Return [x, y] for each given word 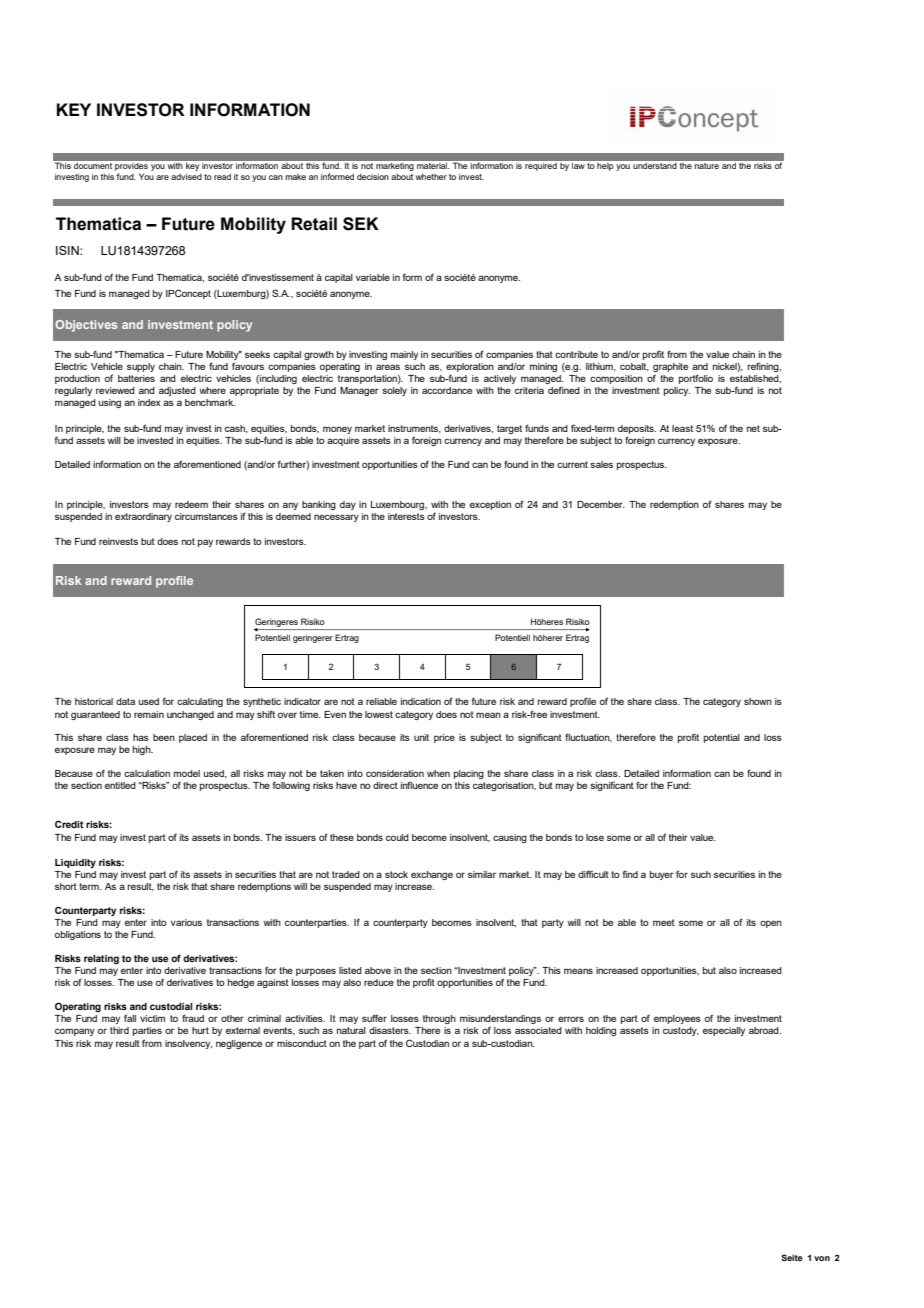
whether [431, 176]
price [444, 738]
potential [722, 738]
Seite [792, 1257]
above [378, 970]
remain [149, 714]
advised [186, 176]
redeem [191, 504]
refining [764, 367]
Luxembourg [398, 505]
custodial [171, 1006]
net [753, 428]
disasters [390, 1030]
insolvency [188, 1044]
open [771, 924]
